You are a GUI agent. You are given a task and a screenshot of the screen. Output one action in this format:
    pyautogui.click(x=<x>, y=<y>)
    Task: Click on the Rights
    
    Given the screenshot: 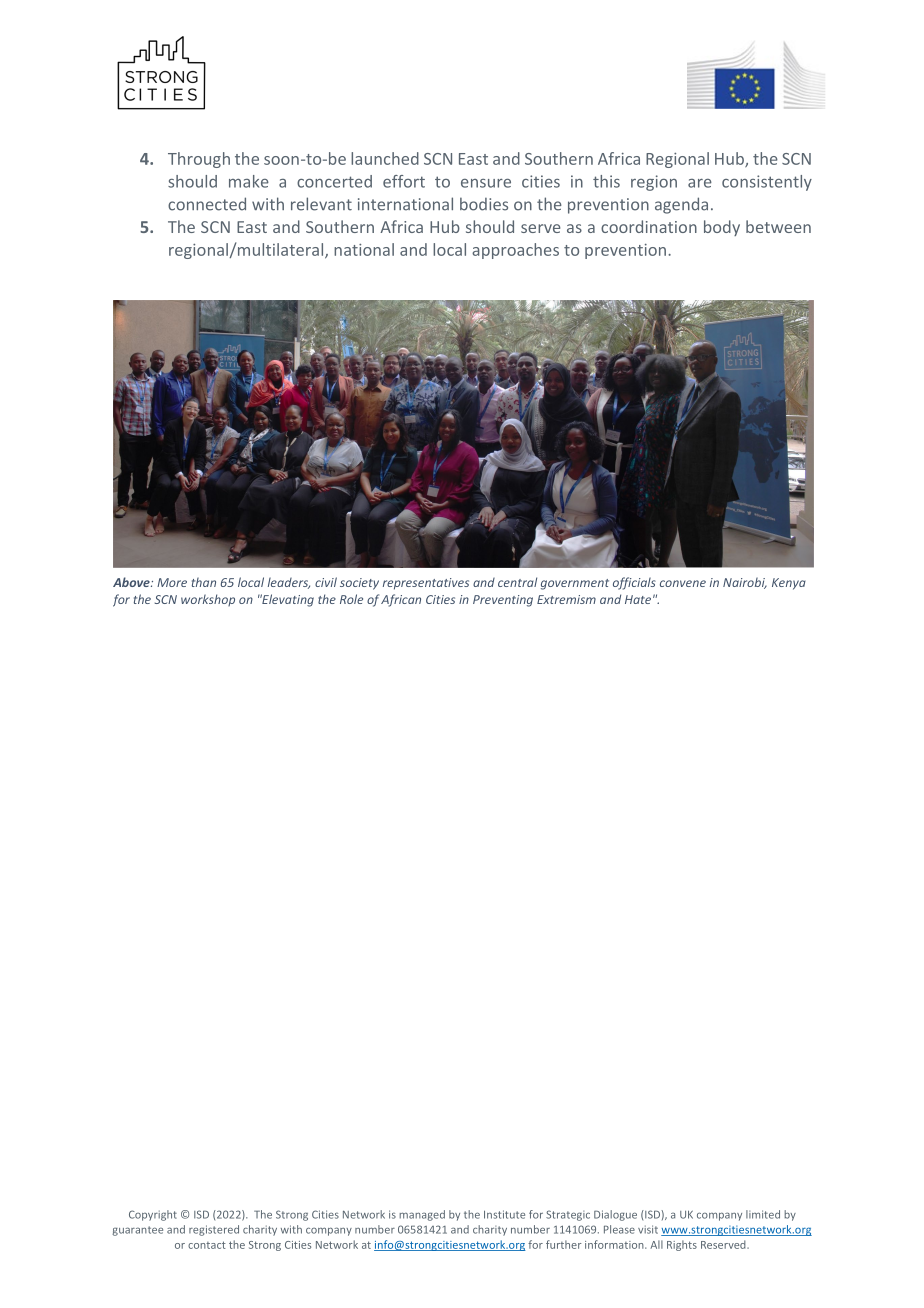 What is the action you would take?
    pyautogui.click(x=682, y=1245)
